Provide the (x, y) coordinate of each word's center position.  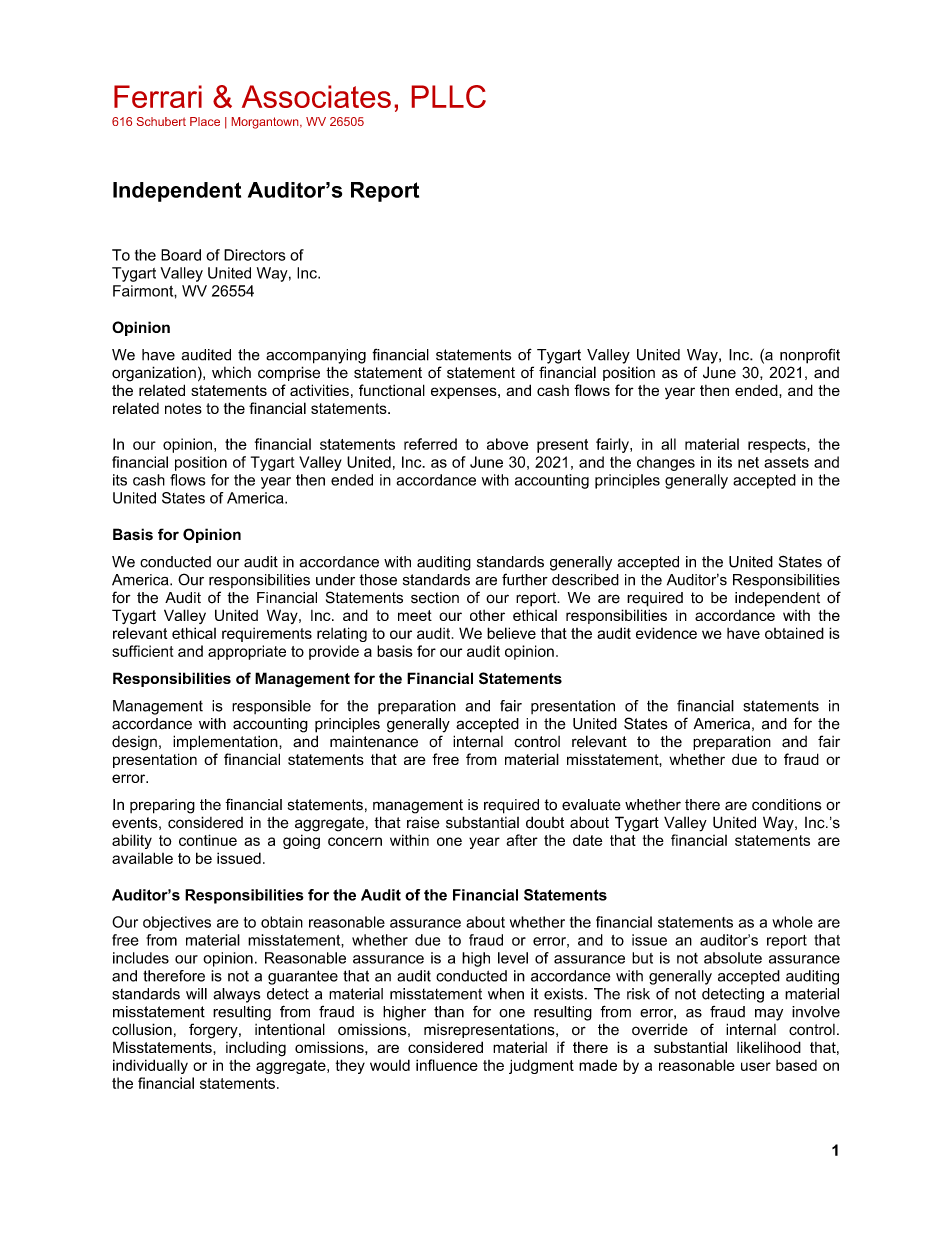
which (231, 372)
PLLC (449, 96)
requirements (267, 635)
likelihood (769, 1047)
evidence (666, 633)
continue (208, 840)
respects (778, 446)
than (449, 1012)
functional (392, 390)
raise (423, 822)
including (256, 1049)
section (435, 598)
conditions (787, 805)
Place (205, 121)
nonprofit (810, 356)
